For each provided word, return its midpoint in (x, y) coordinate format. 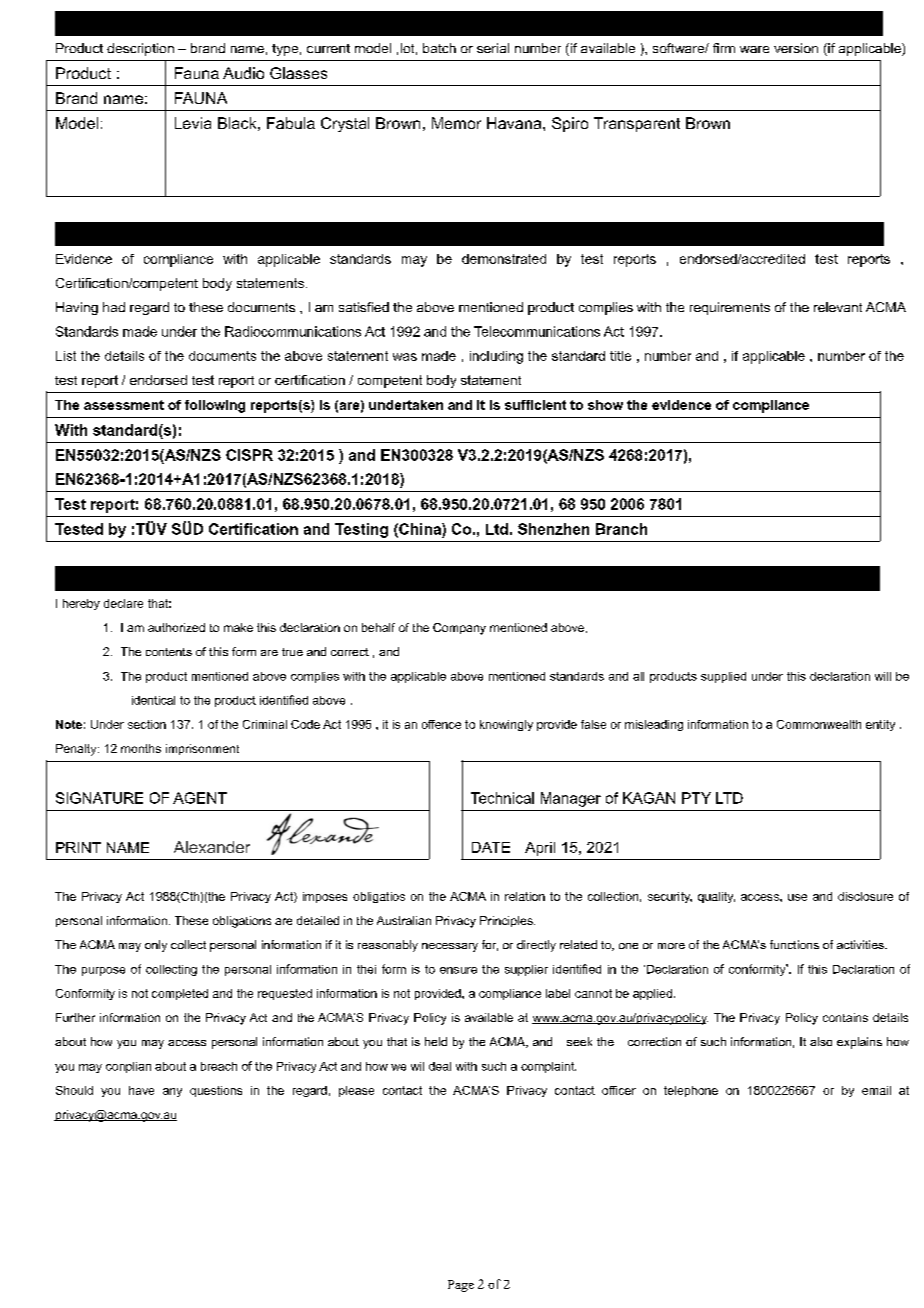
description (140, 49)
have (141, 1090)
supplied (723, 677)
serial (493, 48)
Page (461, 1286)
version (796, 48)
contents (169, 652)
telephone (691, 1091)
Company (459, 629)
